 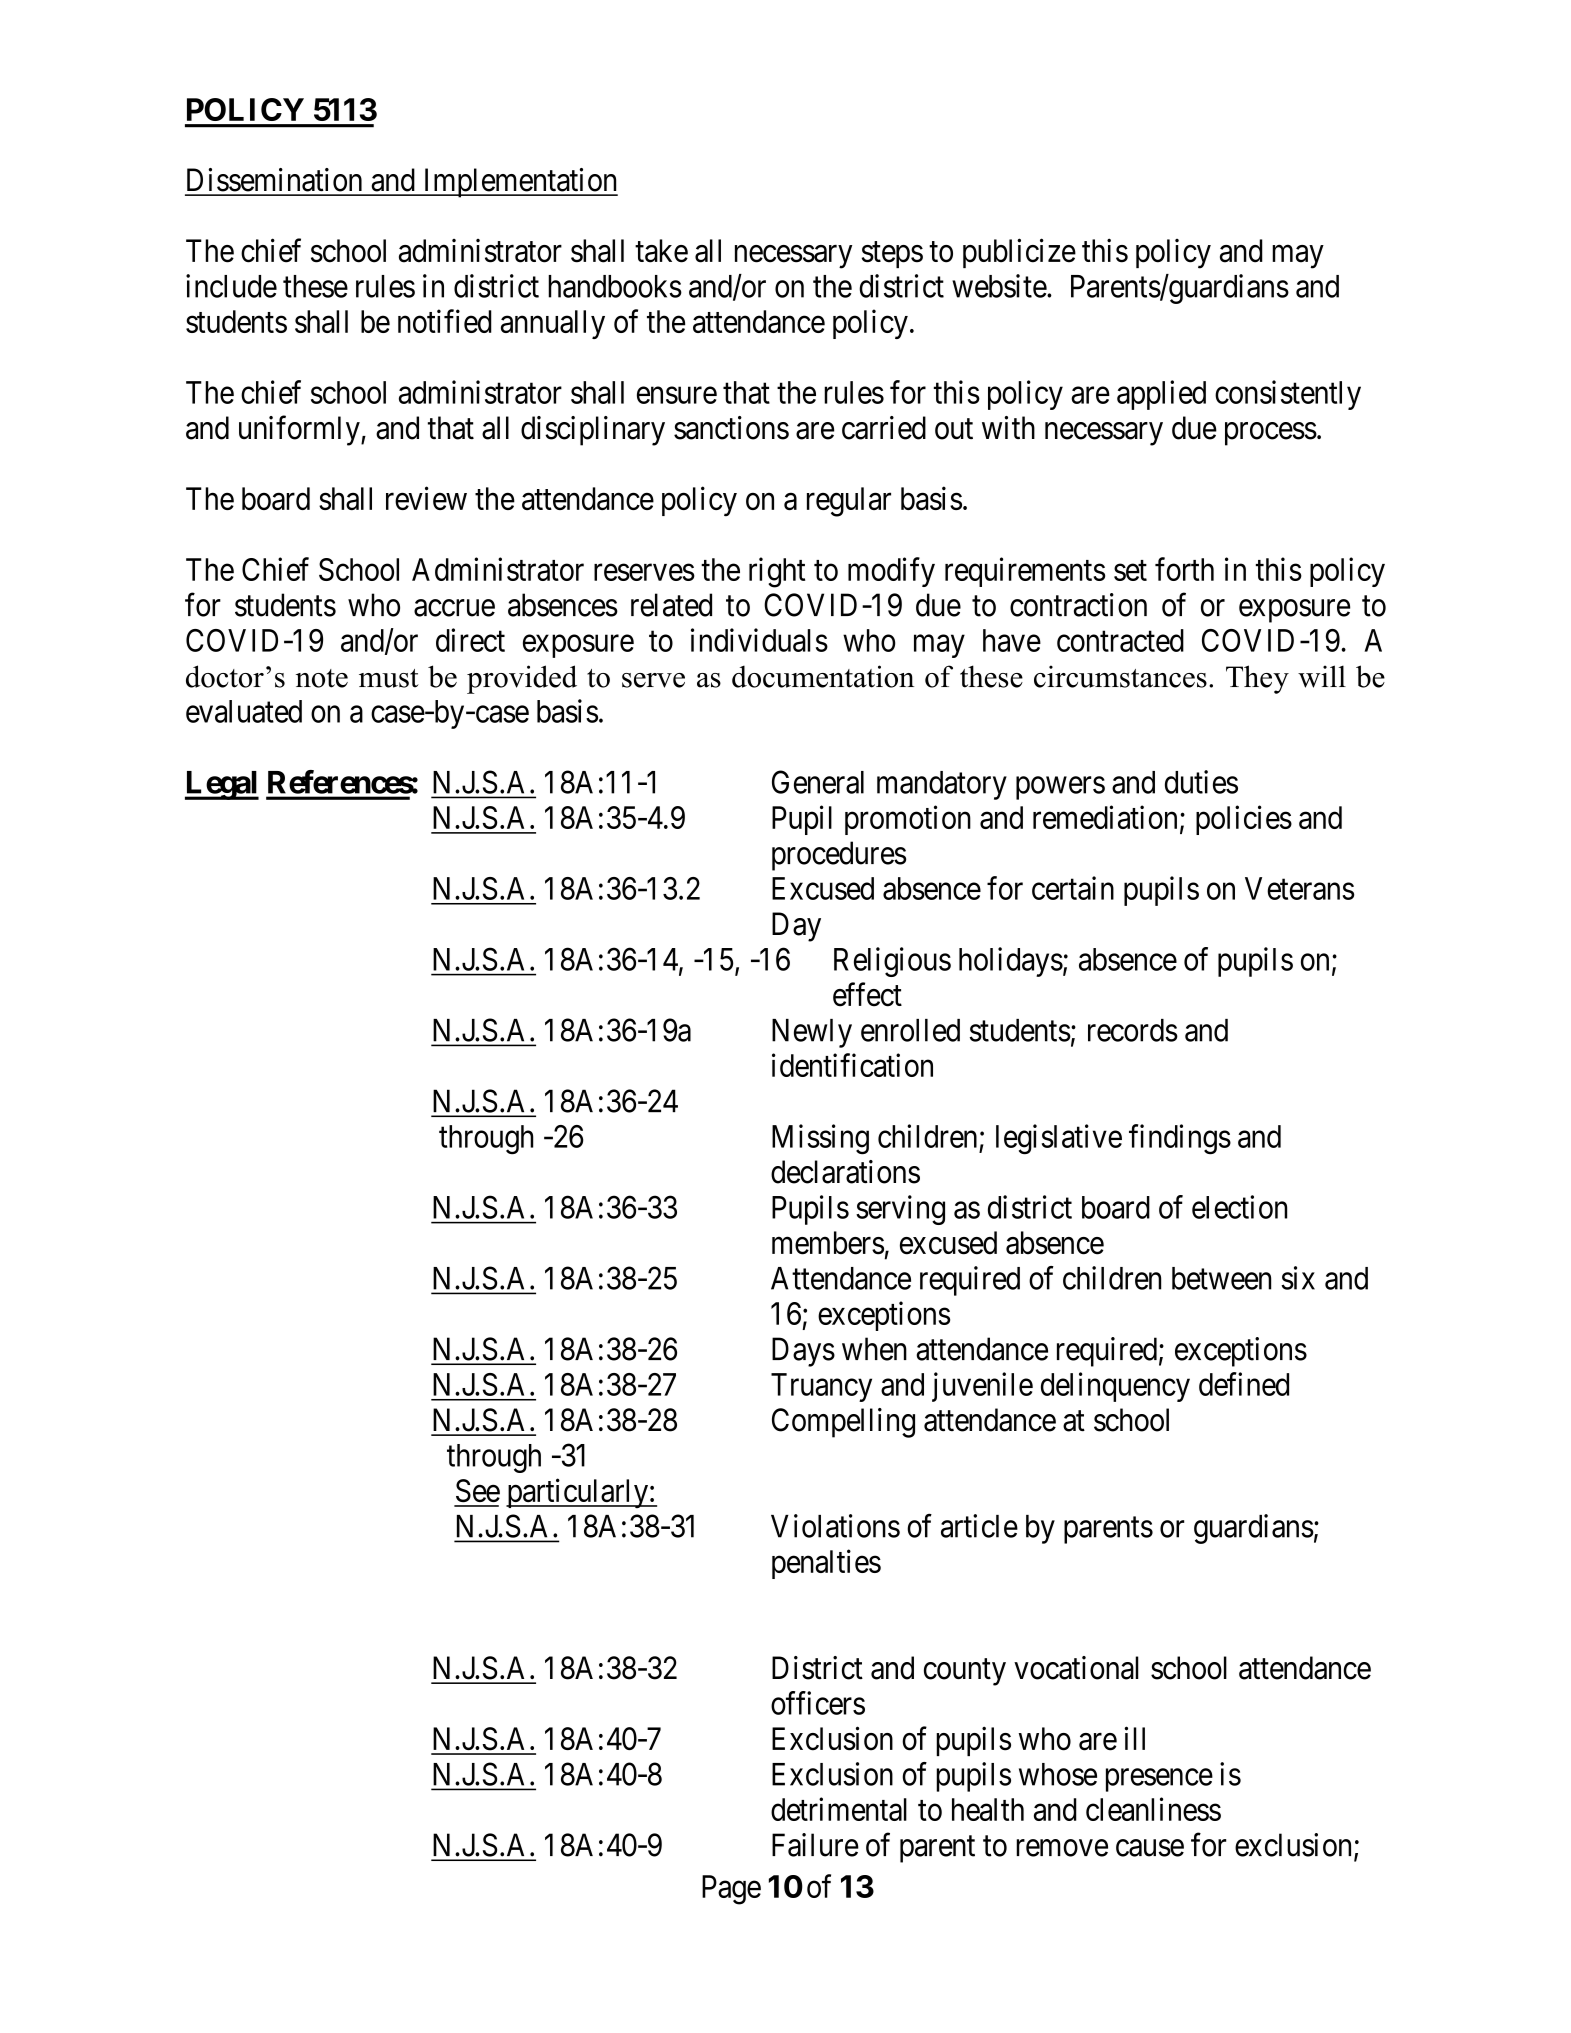 I want to click on Page, so click(x=731, y=1890).
